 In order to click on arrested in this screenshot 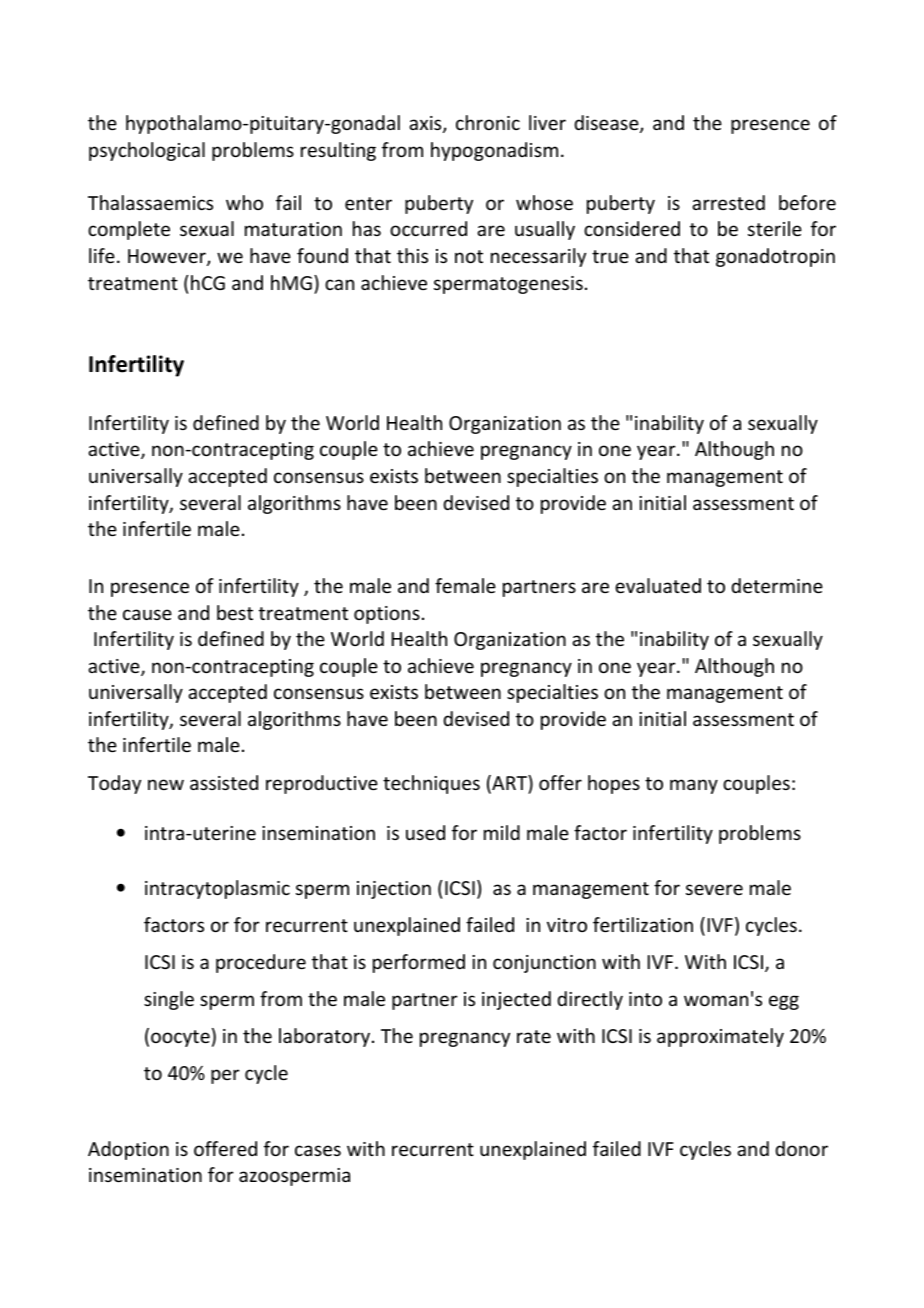, I will do `click(728, 202)`.
